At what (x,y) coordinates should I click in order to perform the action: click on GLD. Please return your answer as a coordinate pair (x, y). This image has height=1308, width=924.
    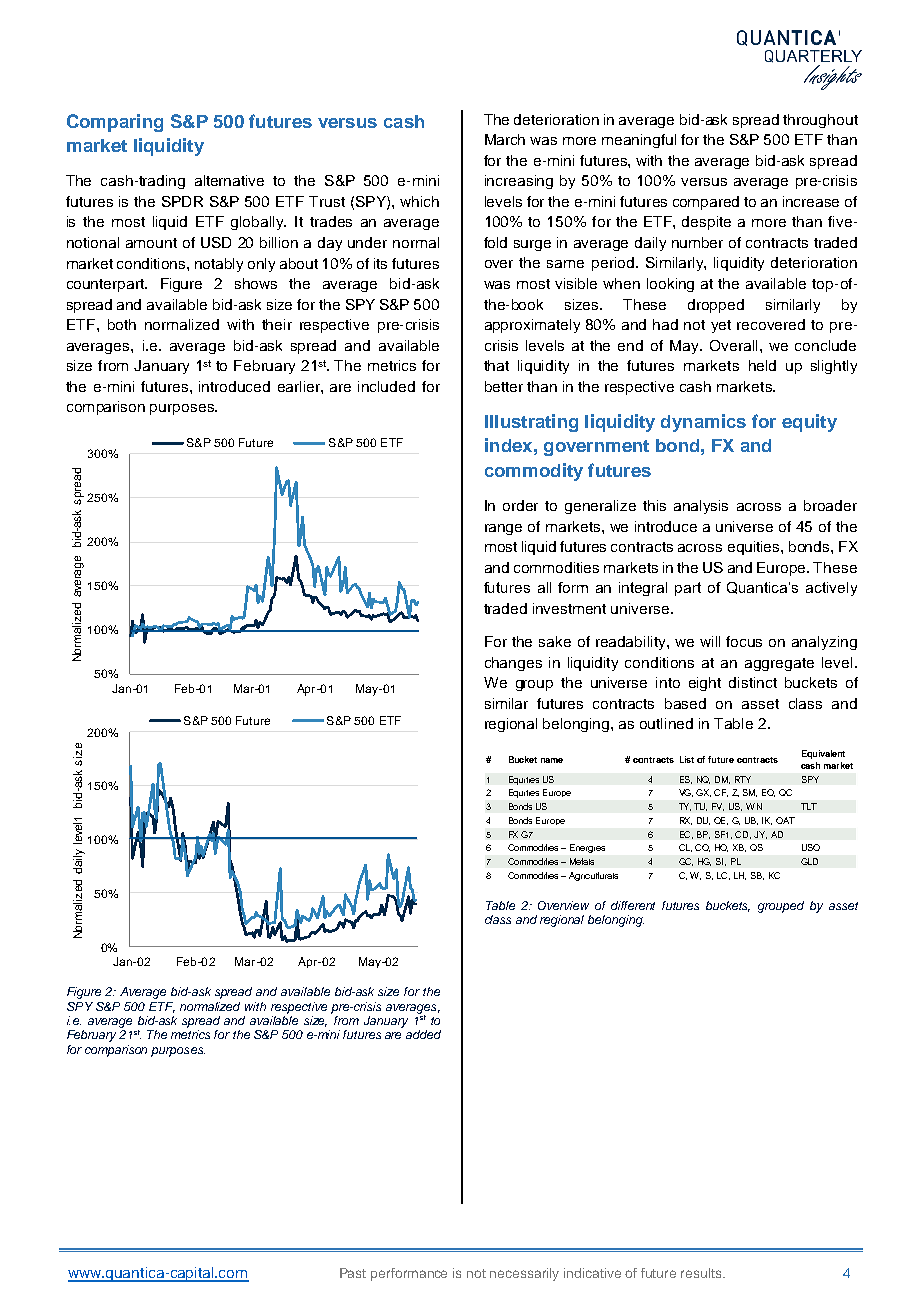
    Looking at the image, I should click on (809, 861).
